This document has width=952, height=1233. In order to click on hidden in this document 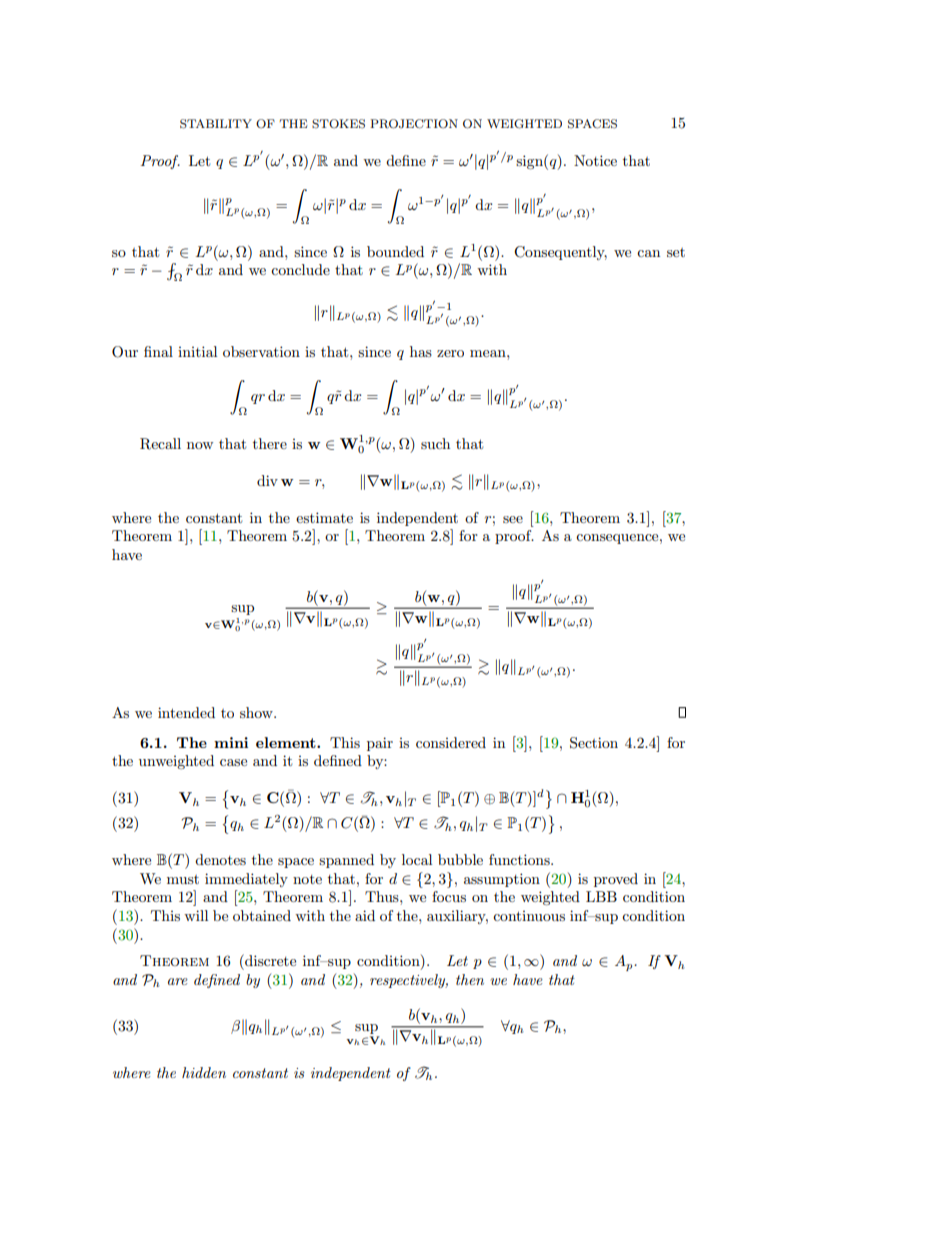, I will do `click(204, 1072)`.
